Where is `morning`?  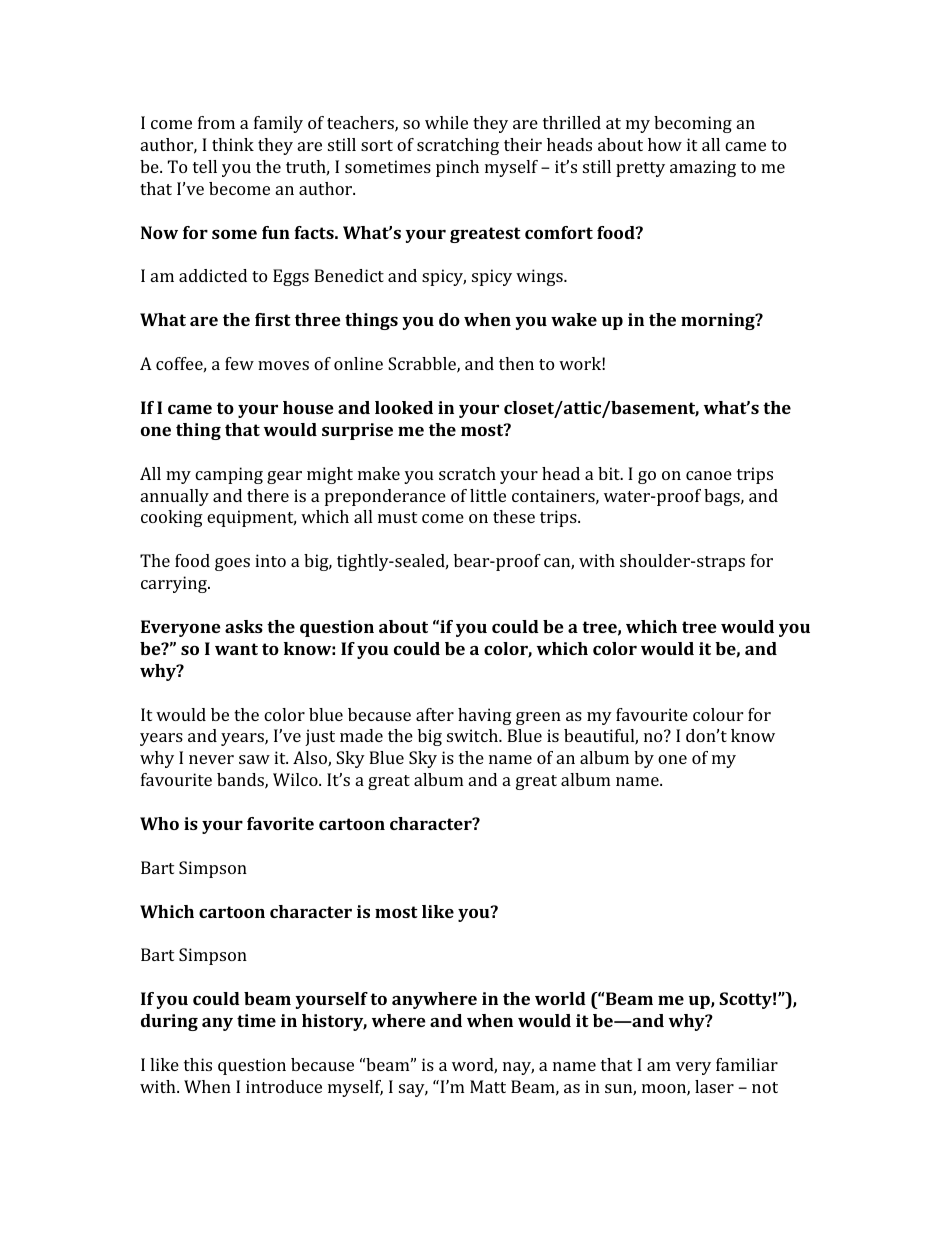
morning is located at coordinates (719, 321).
